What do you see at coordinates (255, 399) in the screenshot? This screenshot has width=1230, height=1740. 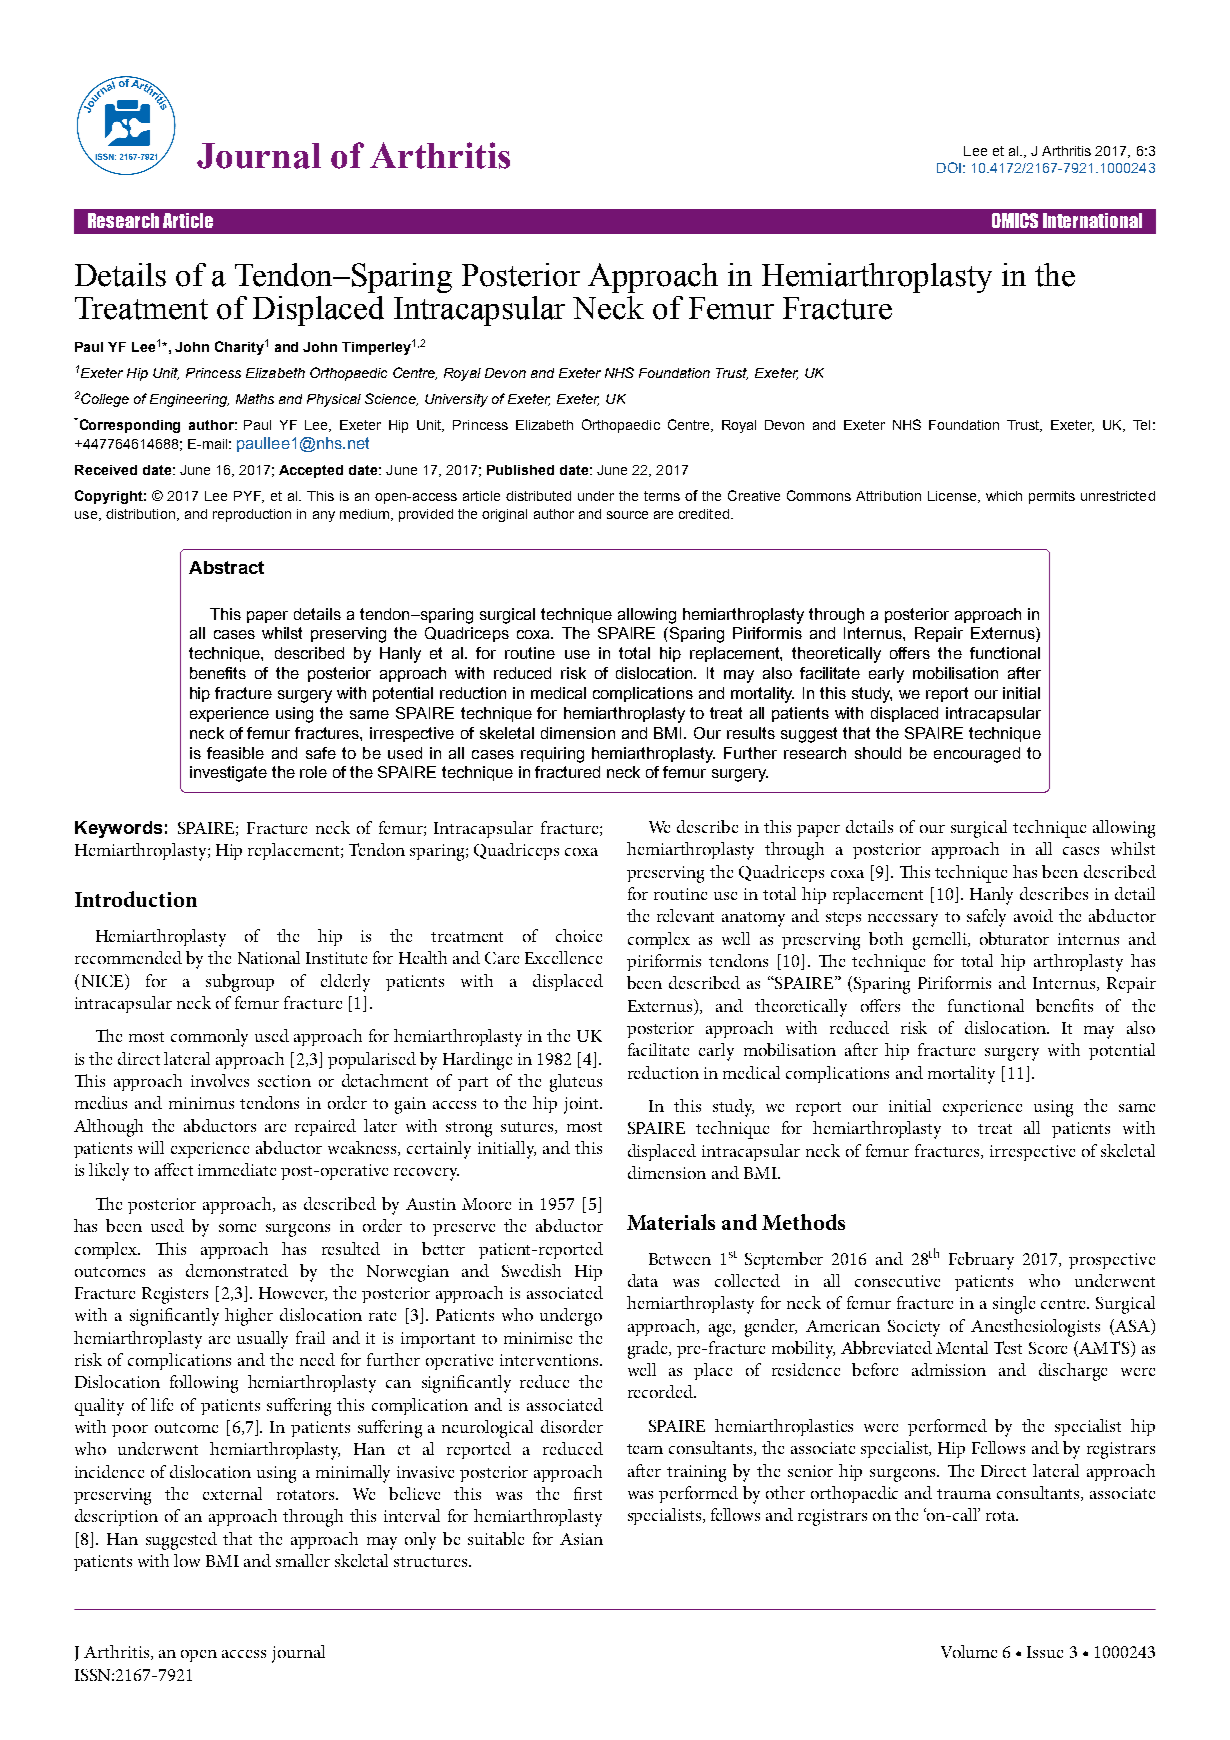 I see `Maths` at bounding box center [255, 399].
